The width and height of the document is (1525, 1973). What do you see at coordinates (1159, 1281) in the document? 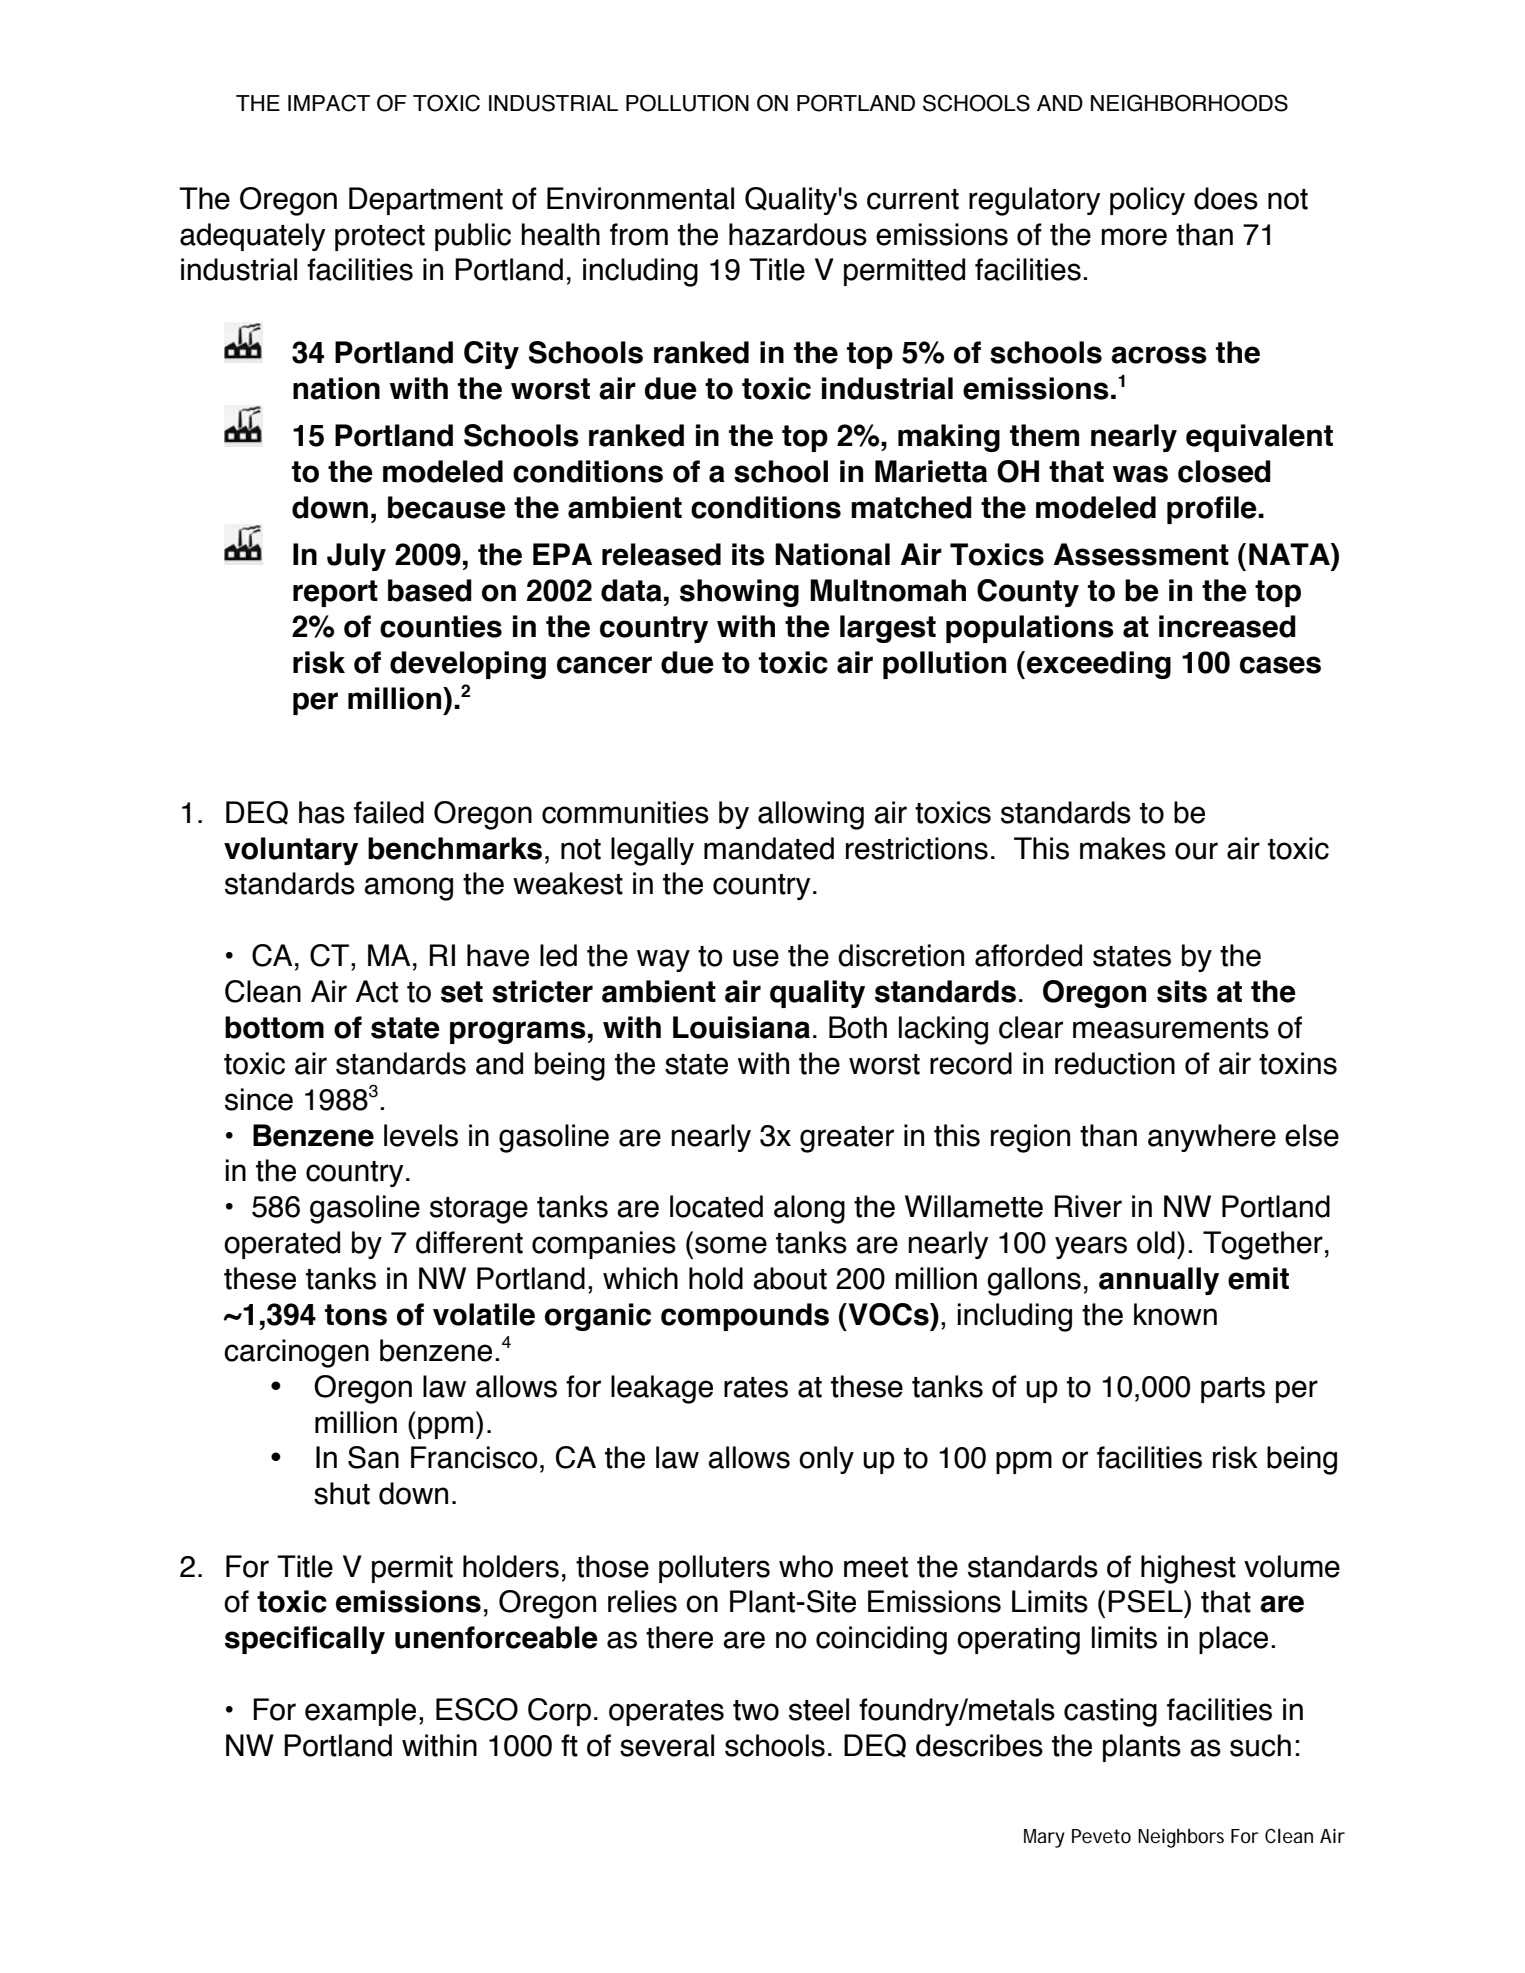
I see `annually` at bounding box center [1159, 1281].
